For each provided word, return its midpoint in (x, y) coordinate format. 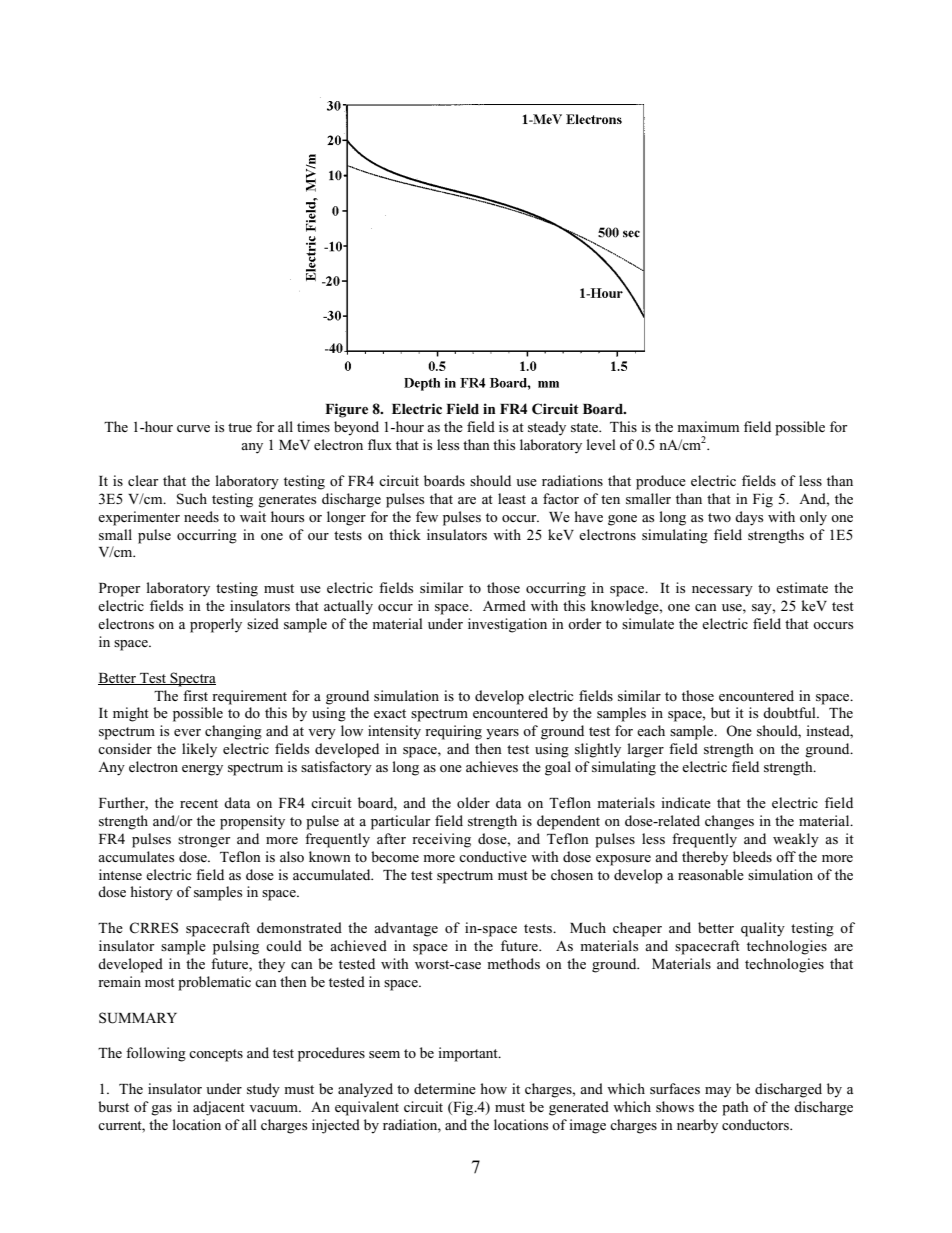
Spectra (192, 679)
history (151, 893)
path (735, 1108)
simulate (648, 623)
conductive (493, 856)
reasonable (711, 874)
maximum (708, 426)
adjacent (219, 1108)
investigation (507, 625)
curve (193, 428)
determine (445, 1088)
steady (547, 428)
